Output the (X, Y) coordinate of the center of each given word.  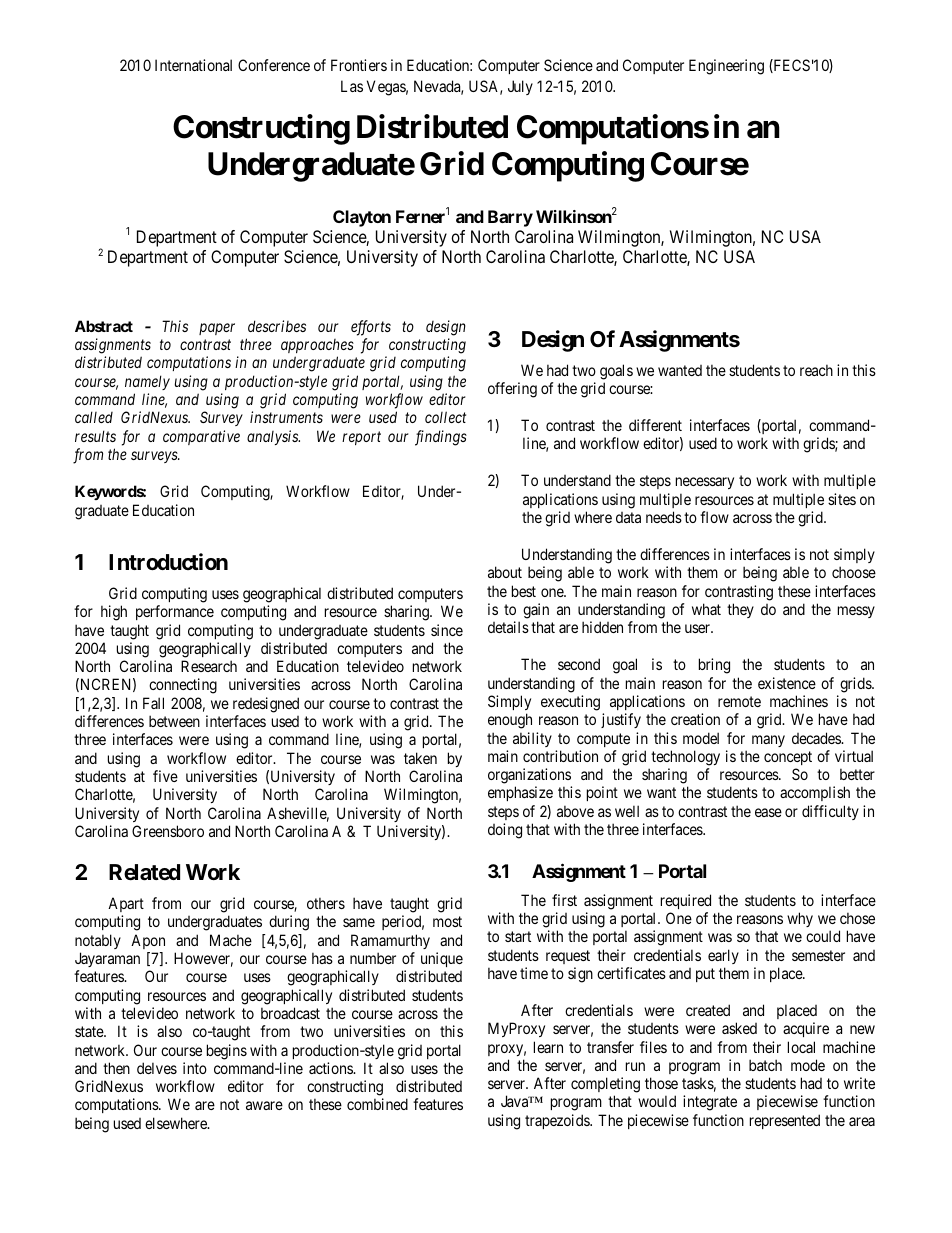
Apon (148, 941)
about (505, 572)
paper (217, 329)
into (195, 1068)
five (165, 776)
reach (816, 370)
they (740, 610)
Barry (510, 218)
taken (420, 758)
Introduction (168, 561)
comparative (201, 437)
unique (442, 959)
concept (788, 758)
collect (445, 417)
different (655, 425)
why (800, 919)
